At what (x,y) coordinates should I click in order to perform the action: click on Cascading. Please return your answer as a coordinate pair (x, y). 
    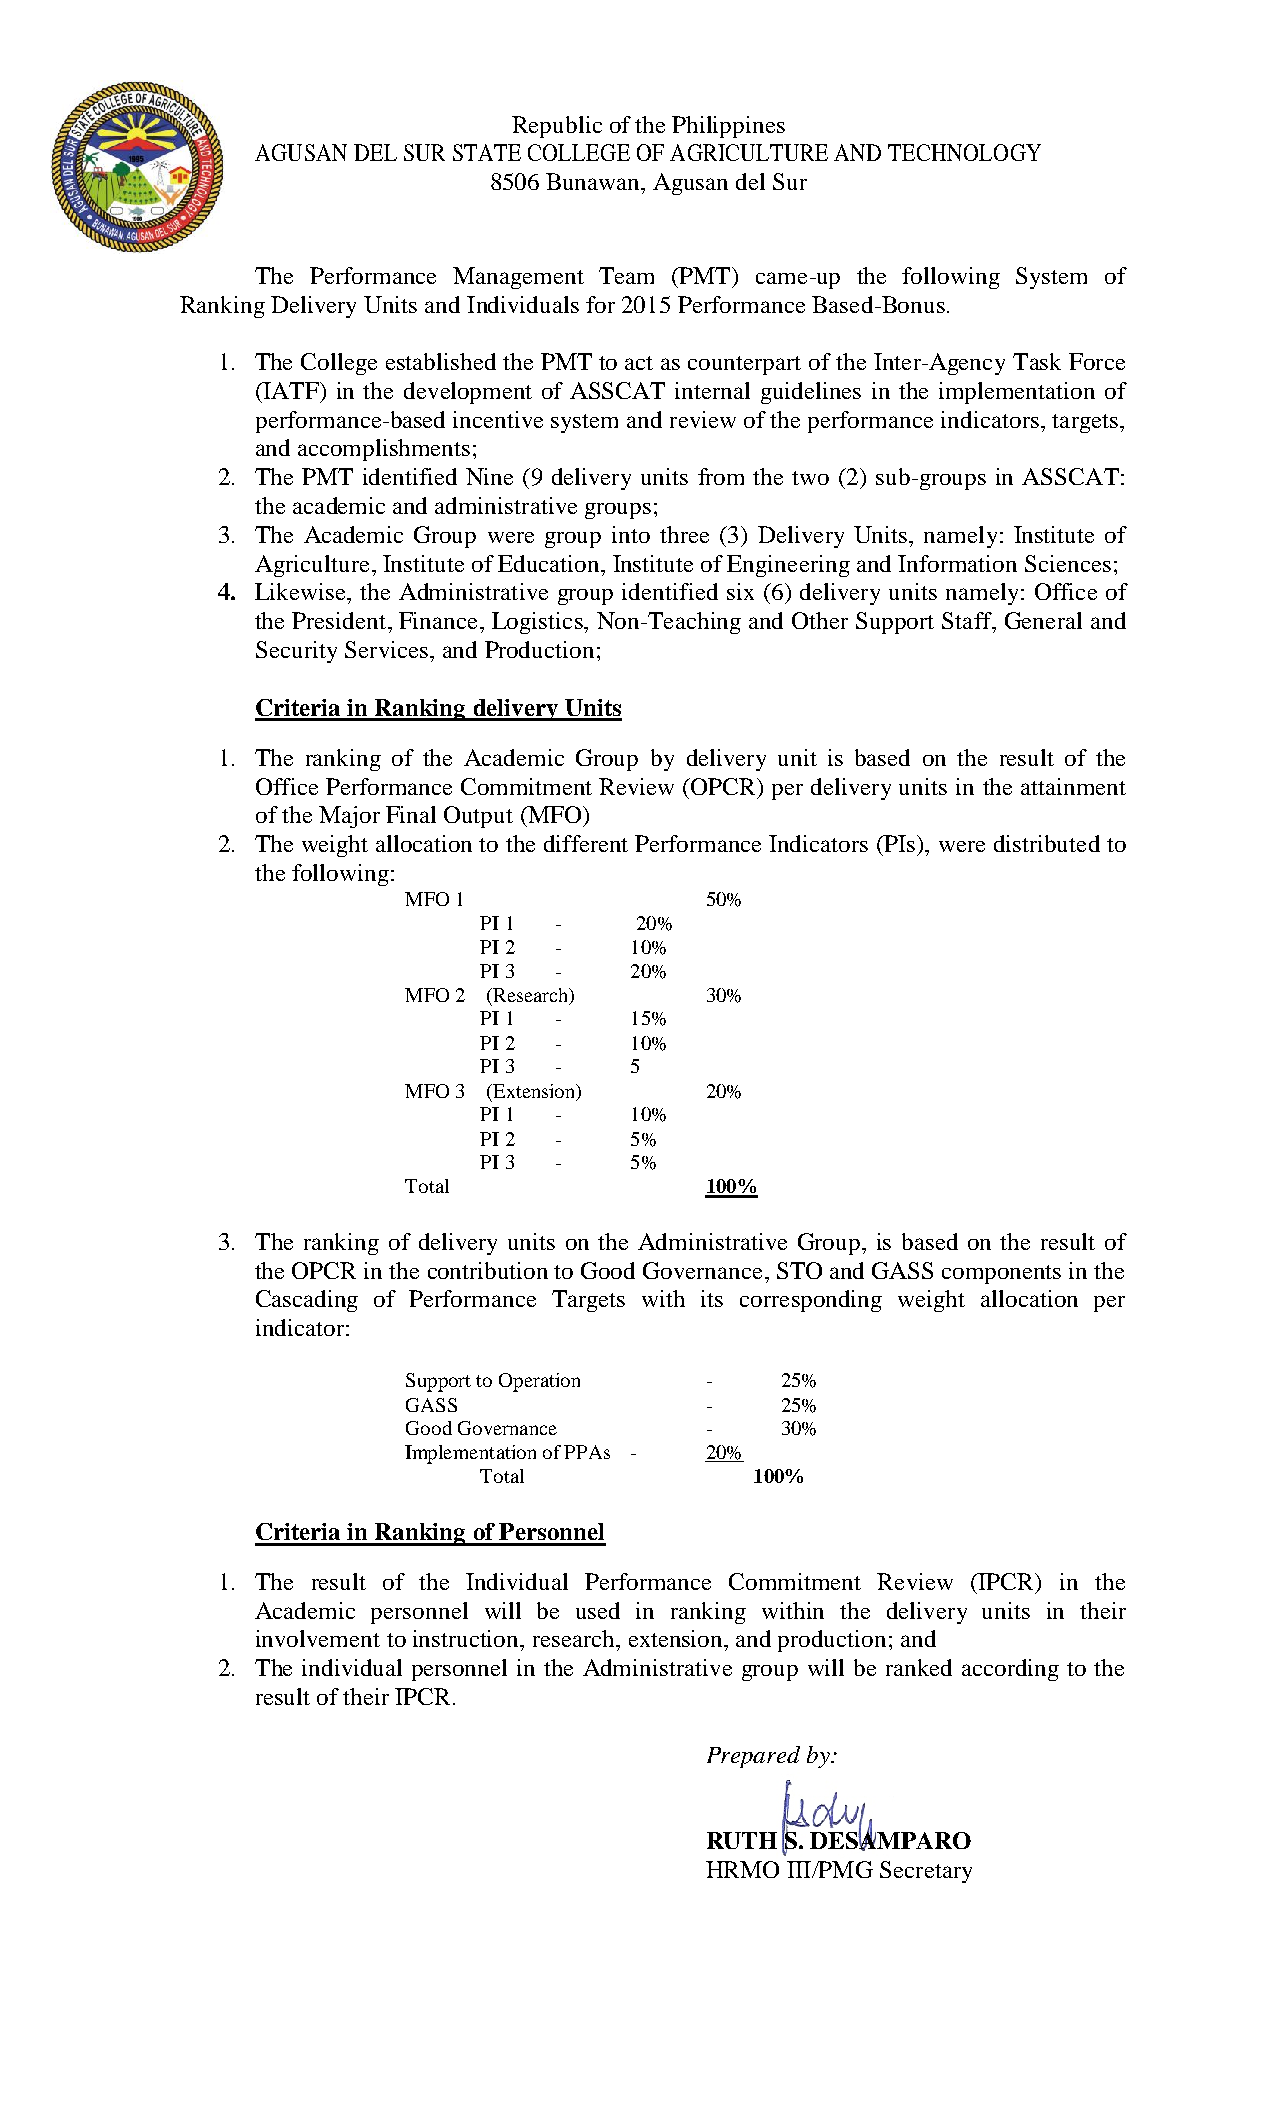
    Looking at the image, I should click on (307, 1301).
